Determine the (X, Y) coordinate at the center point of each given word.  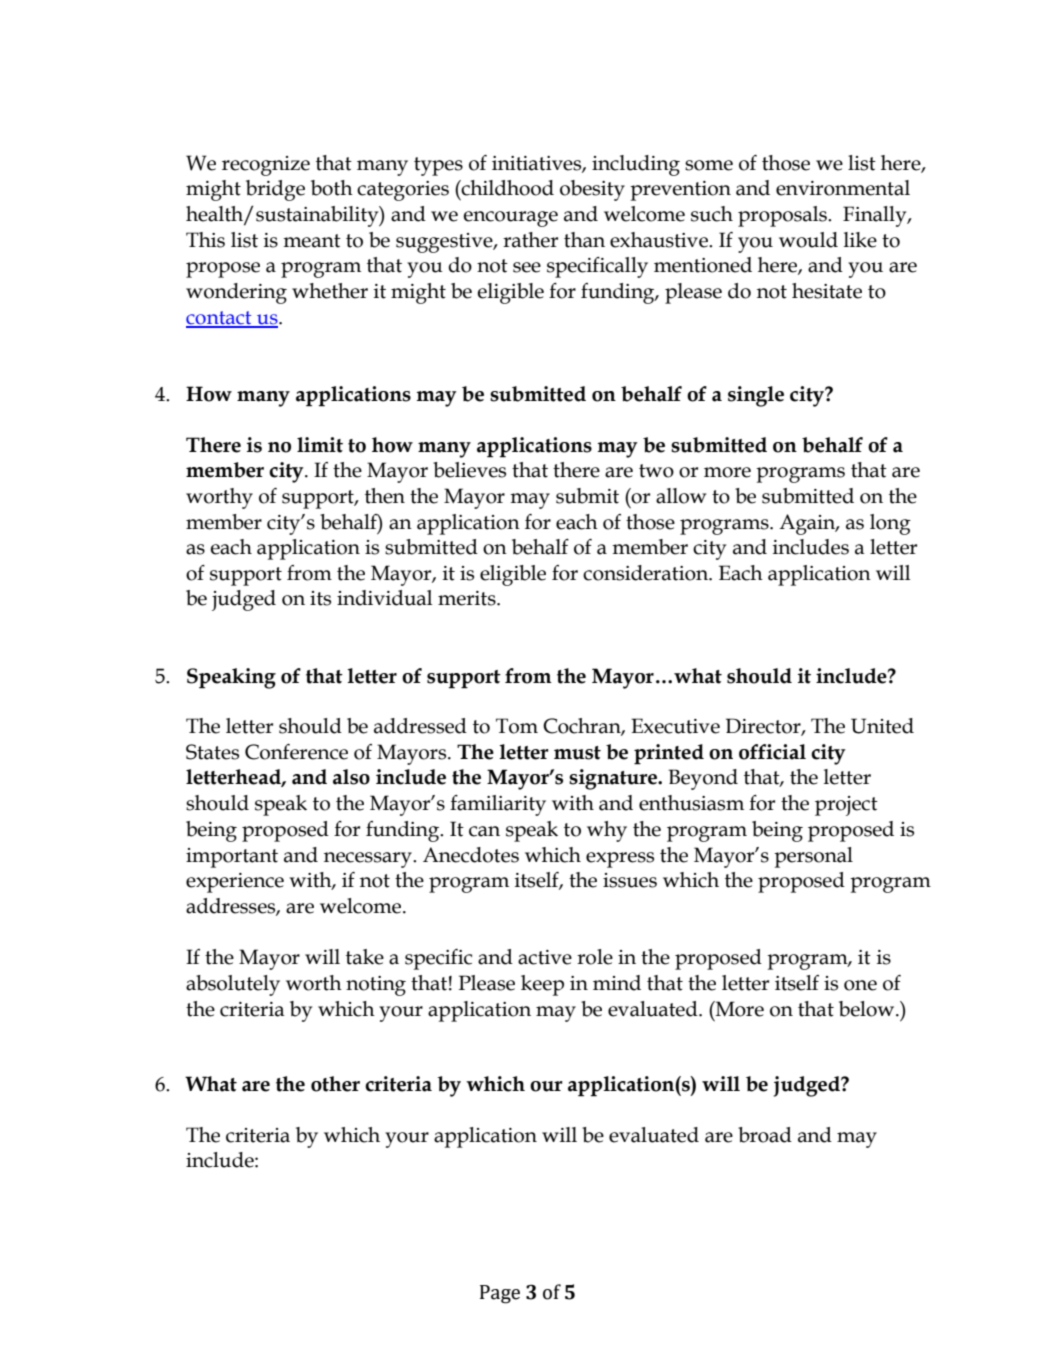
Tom (517, 726)
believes (469, 470)
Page (500, 1294)
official (772, 752)
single (756, 396)
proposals (784, 216)
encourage (510, 219)
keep (542, 985)
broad (765, 1135)
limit (320, 445)
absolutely (233, 985)
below (868, 1009)
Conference (296, 752)
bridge (275, 190)
